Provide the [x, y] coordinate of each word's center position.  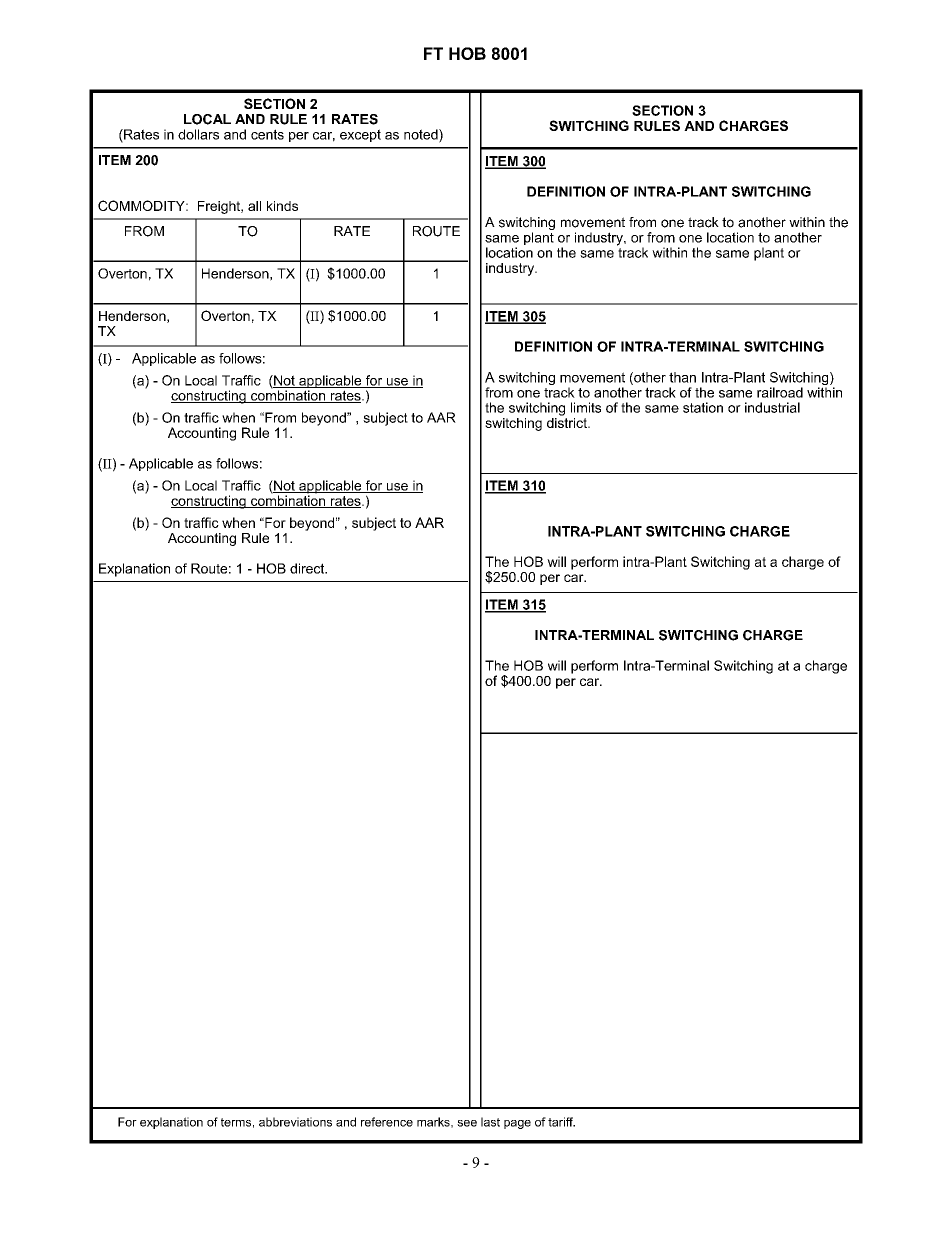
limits [586, 407]
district [568, 421]
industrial [772, 407]
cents [267, 134]
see [467, 1123]
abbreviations [295, 1122]
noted [422, 135]
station [703, 407]
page [517, 1124]
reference [387, 1122]
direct [308, 568]
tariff [561, 1122]
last [490, 1122]
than [682, 377]
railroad [780, 392]
